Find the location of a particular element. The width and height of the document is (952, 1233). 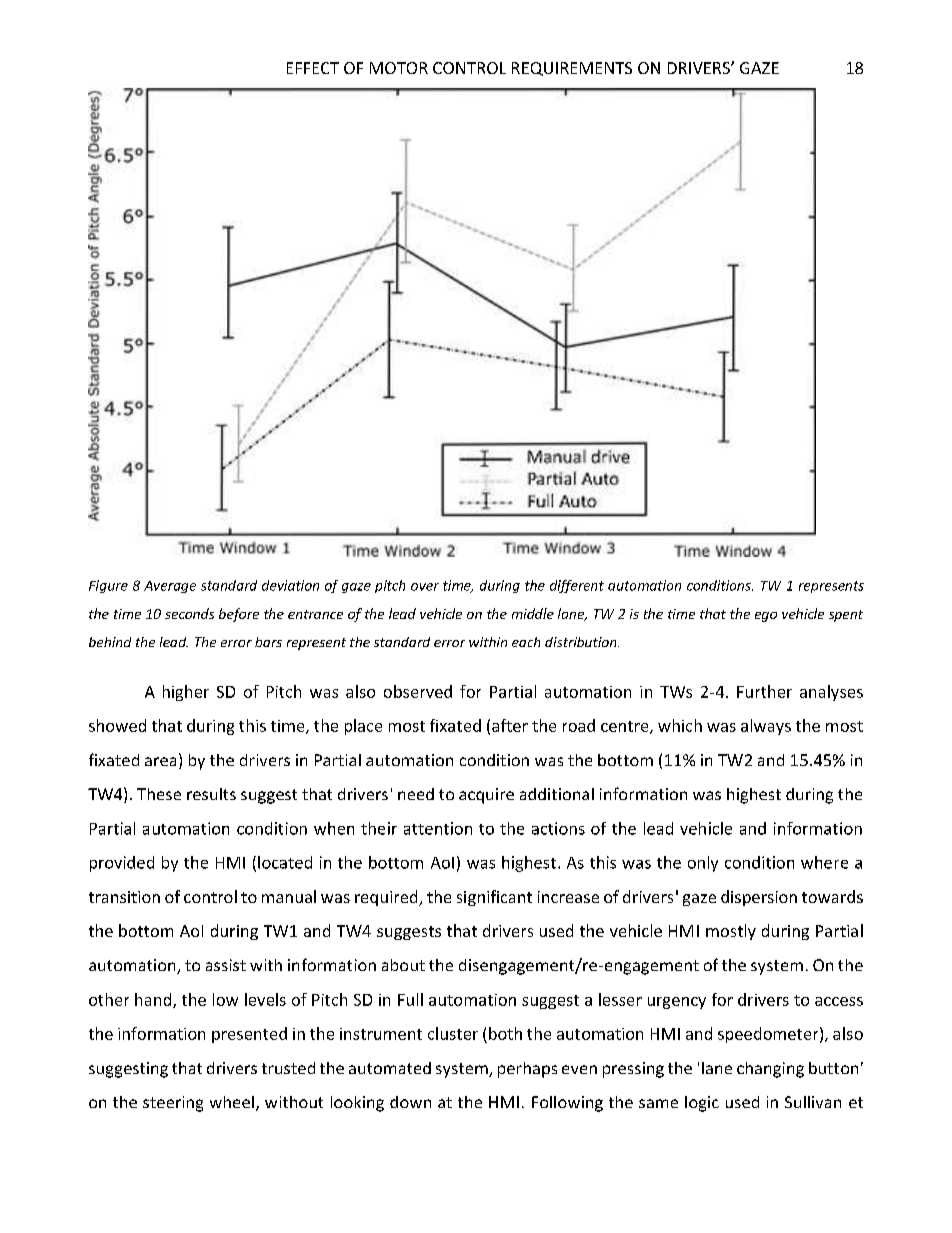

steering is located at coordinates (173, 1104).
